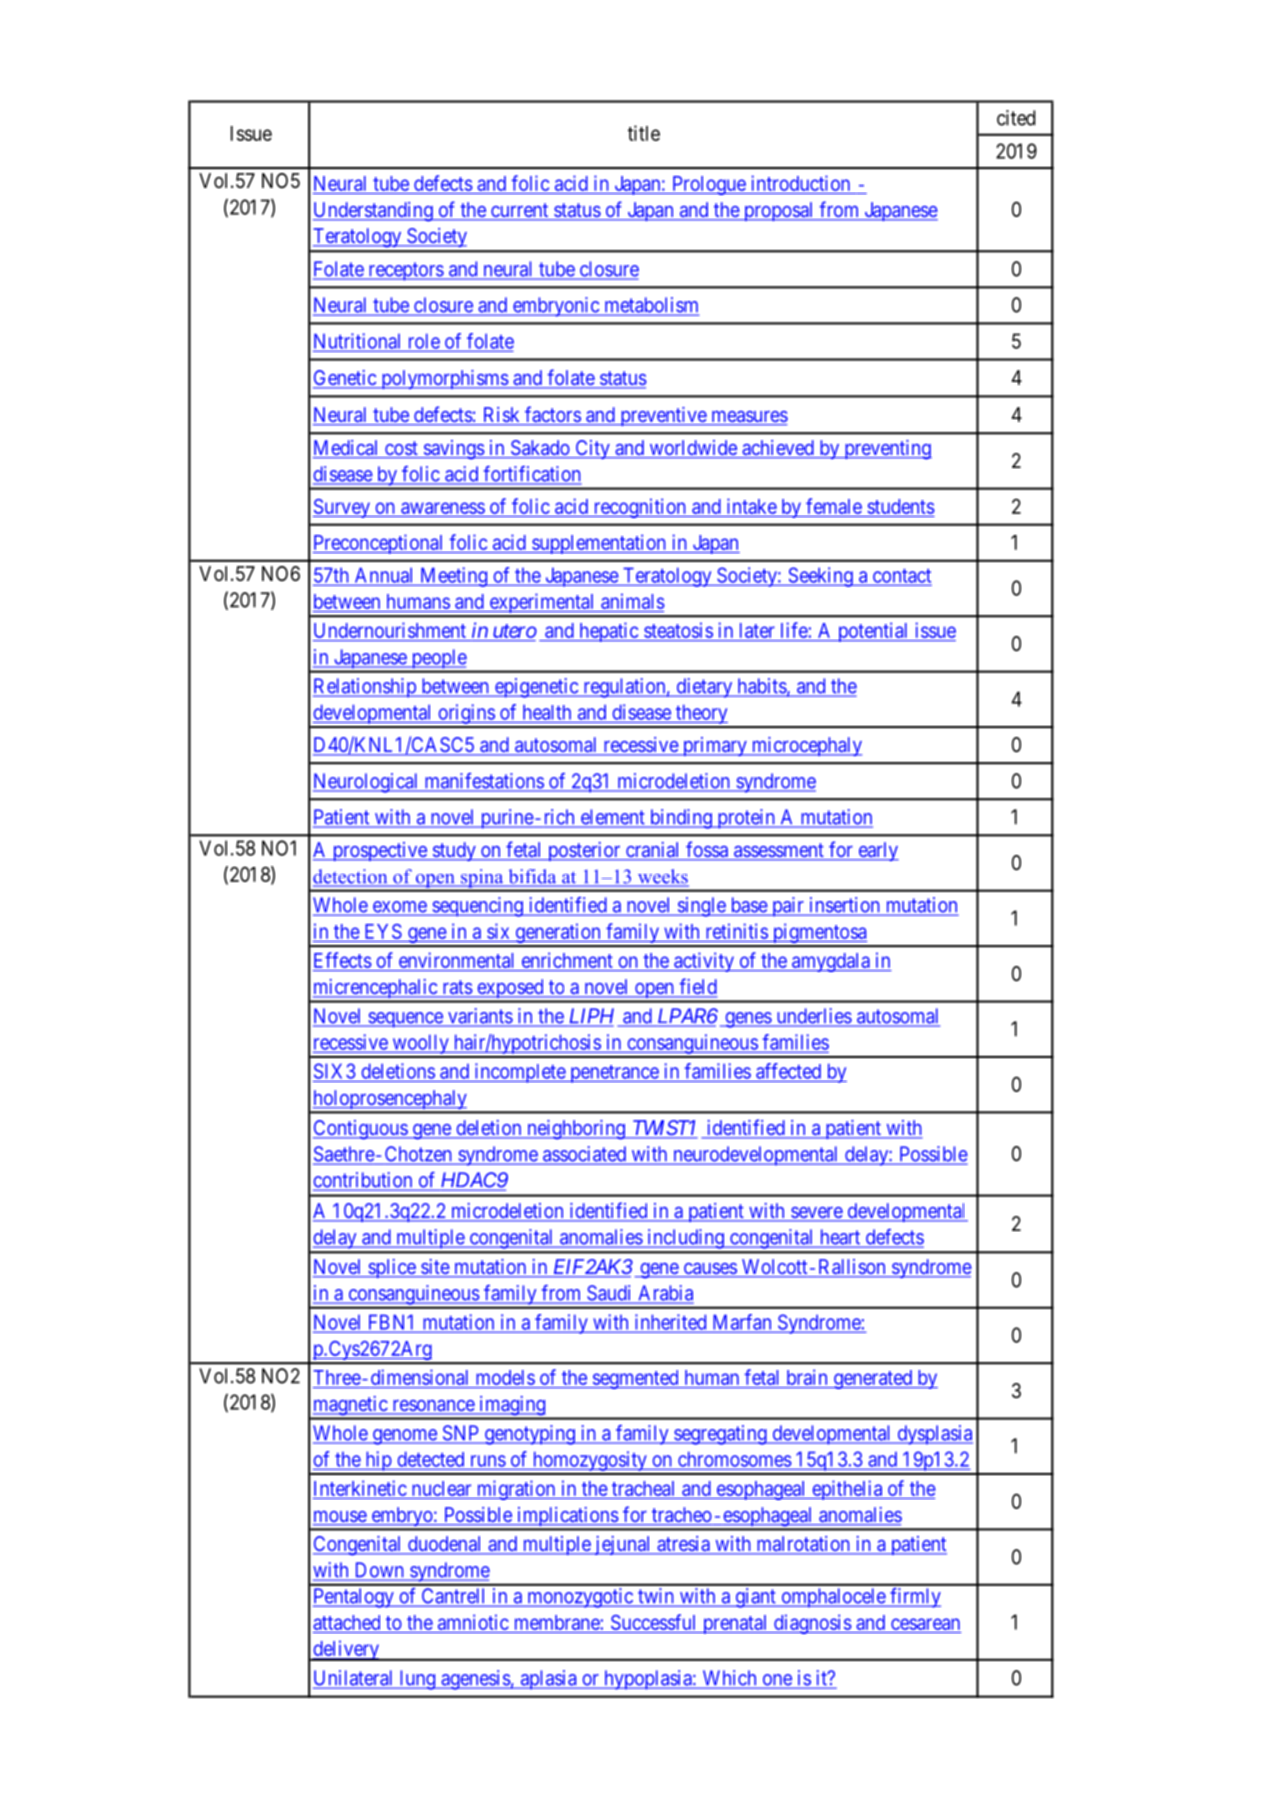  What do you see at coordinates (417, 1680) in the document?
I see `lung` at bounding box center [417, 1680].
